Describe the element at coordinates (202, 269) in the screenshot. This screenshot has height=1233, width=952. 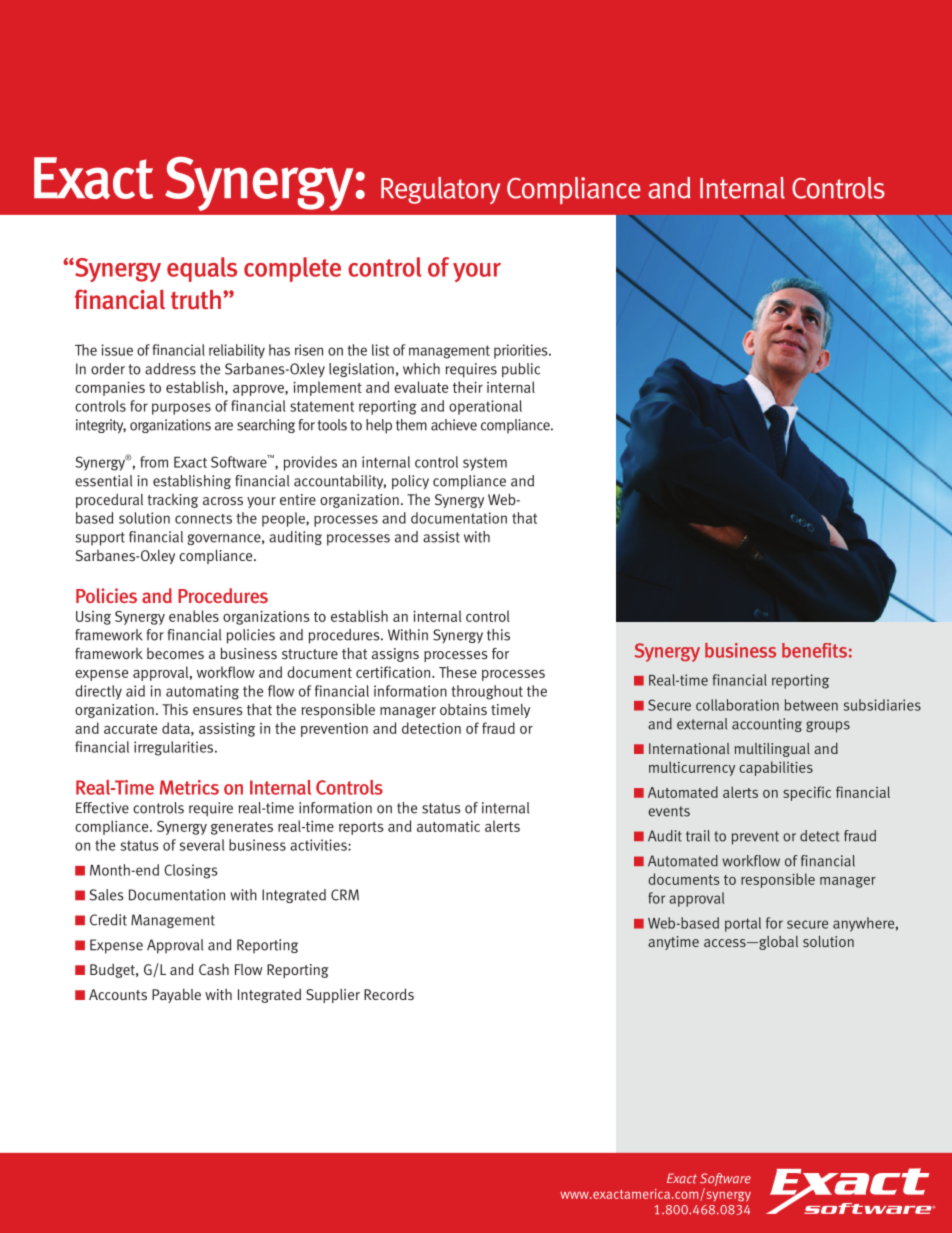
I see `equals` at that location.
